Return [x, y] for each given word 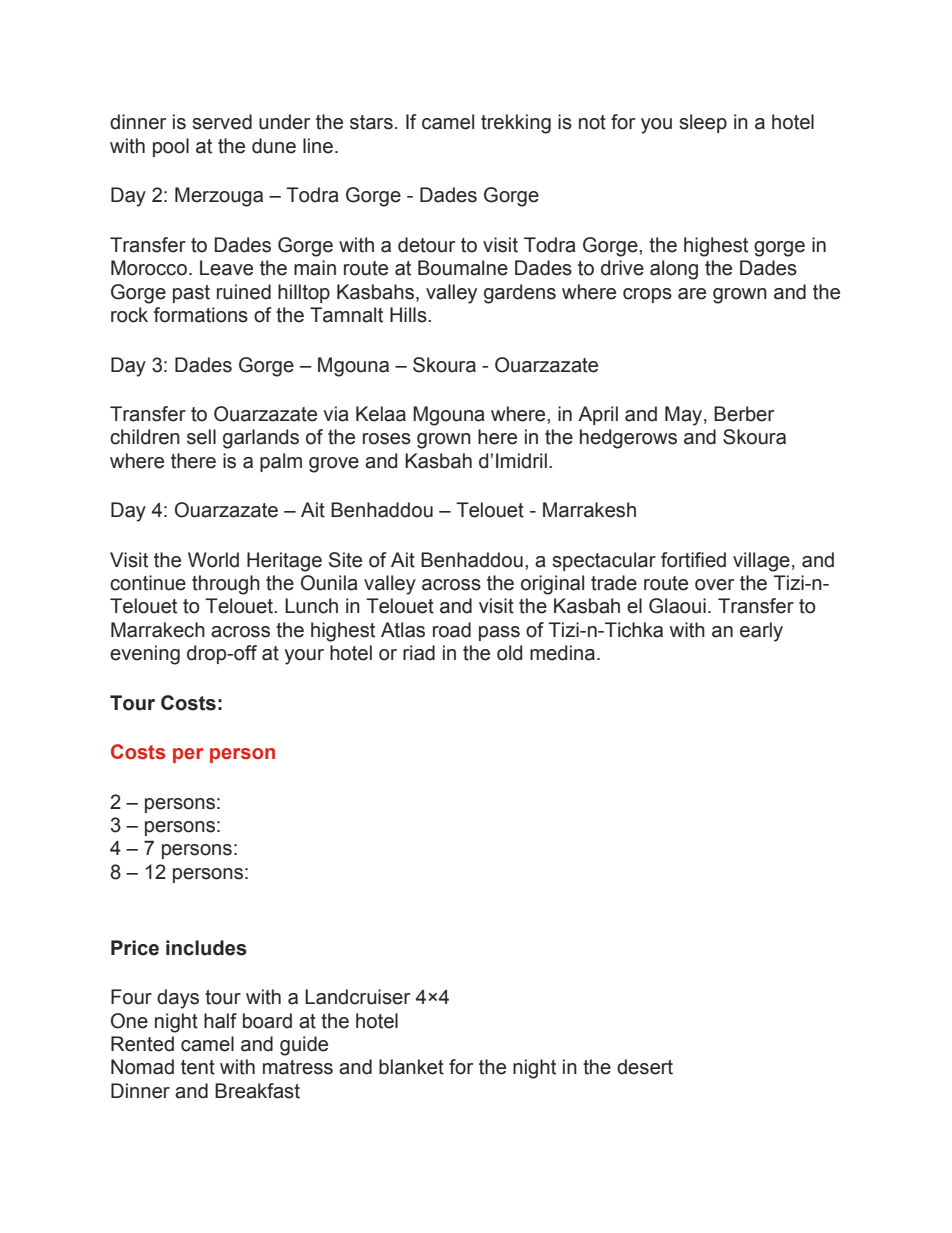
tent [198, 1067]
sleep [703, 123]
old [509, 653]
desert [645, 1067]
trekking [516, 124]
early [761, 632]
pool [171, 147]
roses [387, 439]
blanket [411, 1067]
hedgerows [628, 439]
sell [201, 437]
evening [145, 655]
